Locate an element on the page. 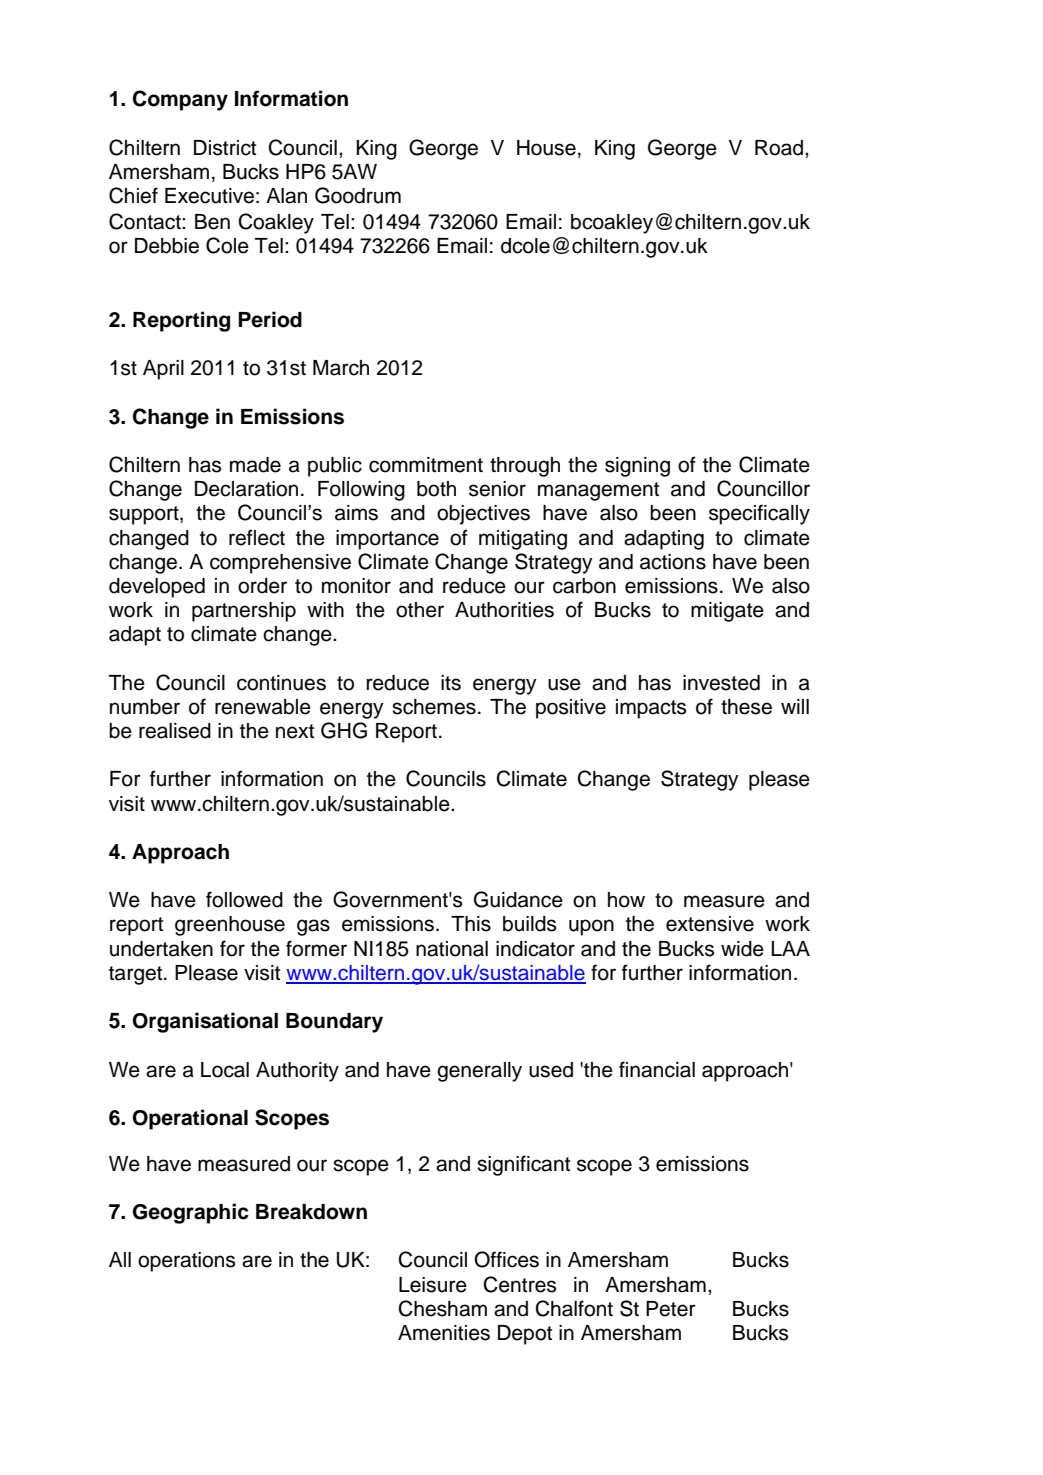 This page has width=1043, height=1475. Leisure is located at coordinates (433, 1285).
